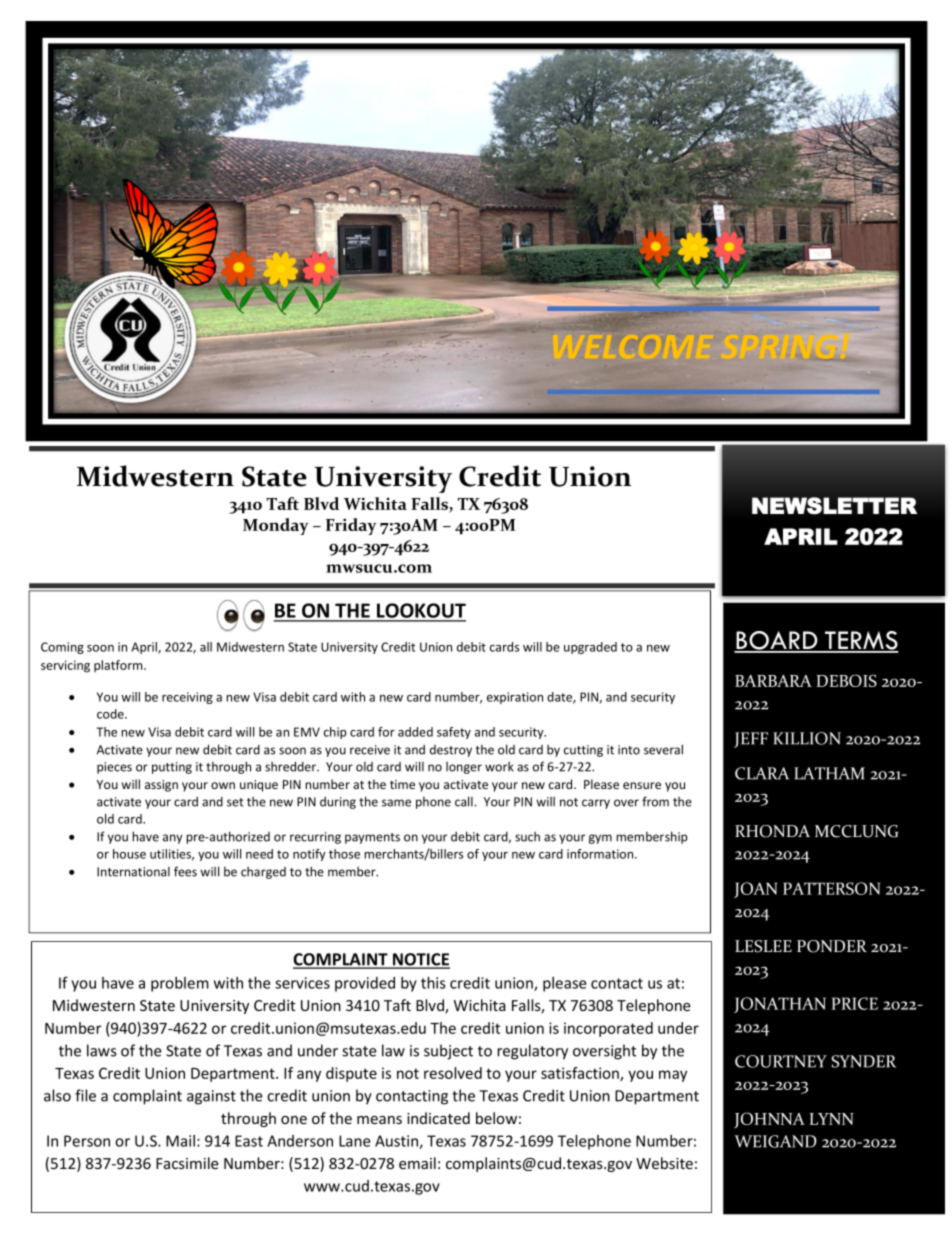  What do you see at coordinates (351, 526) in the screenshot?
I see `Friday` at bounding box center [351, 526].
